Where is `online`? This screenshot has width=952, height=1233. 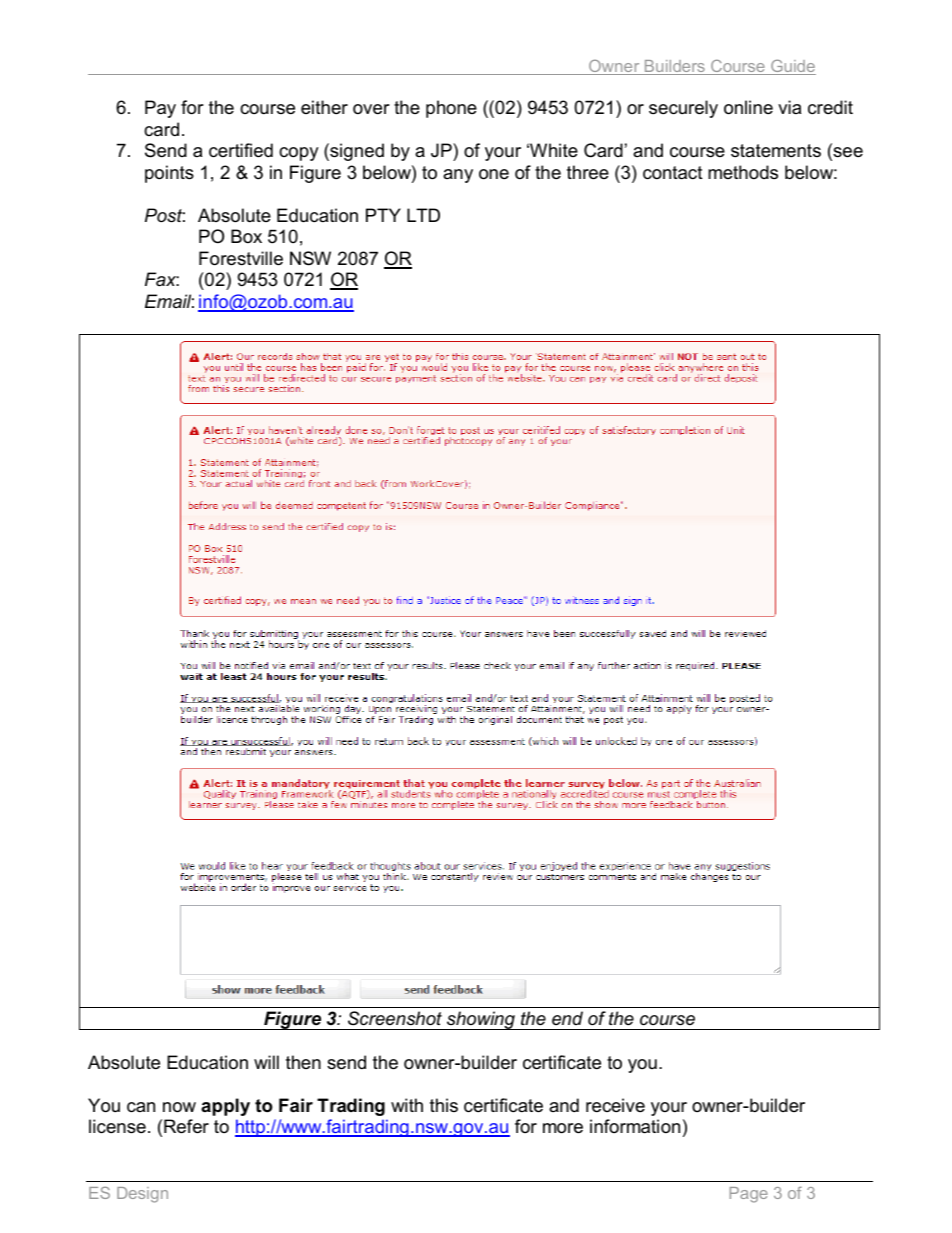 online is located at coordinates (748, 107).
